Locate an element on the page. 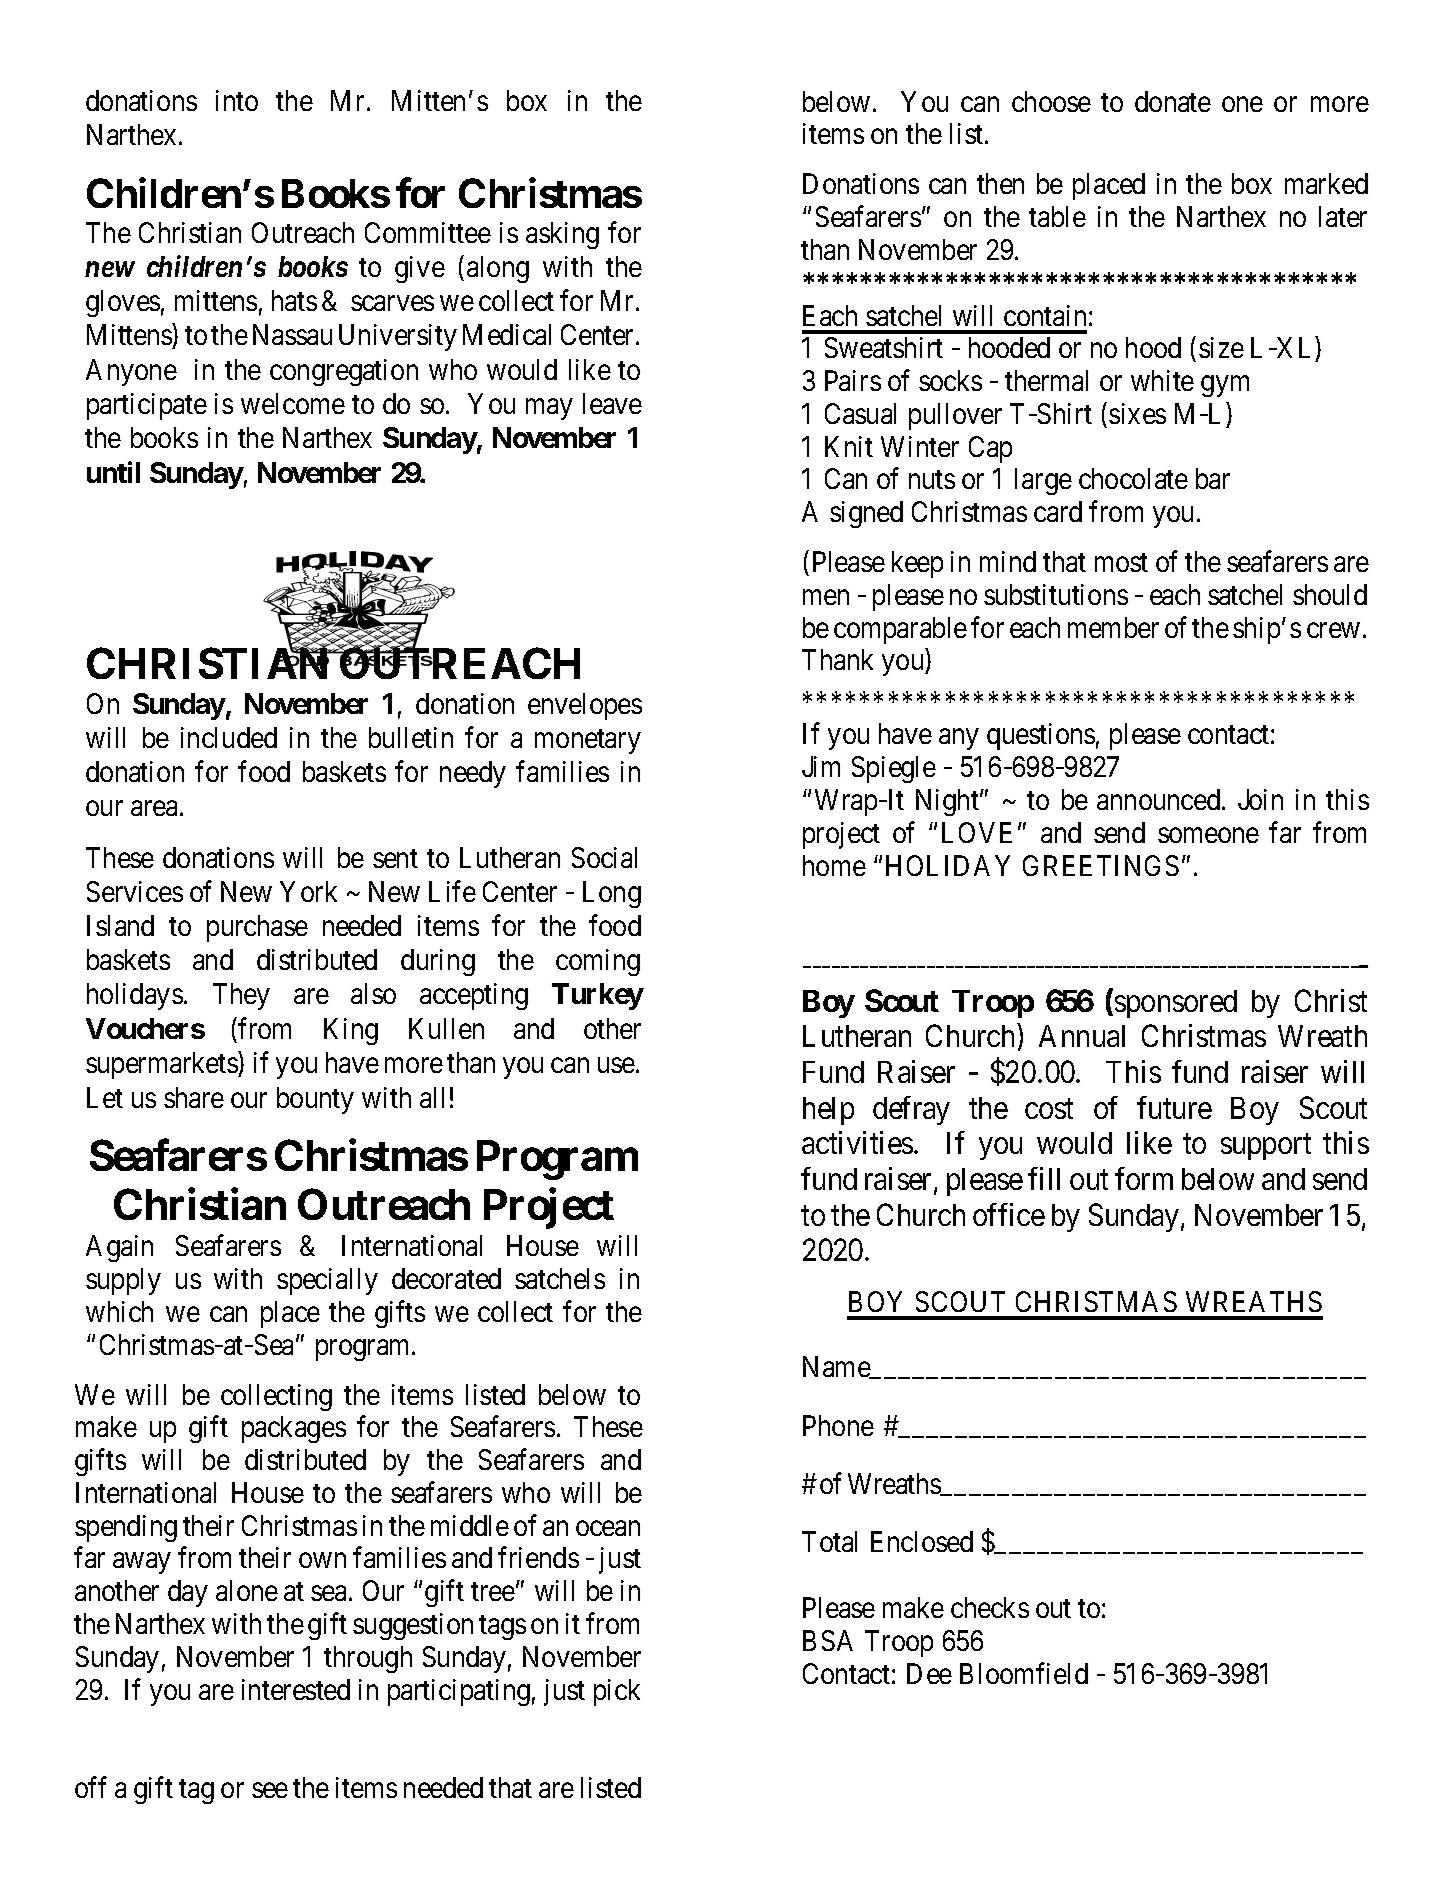  donate is located at coordinates (1173, 101).
